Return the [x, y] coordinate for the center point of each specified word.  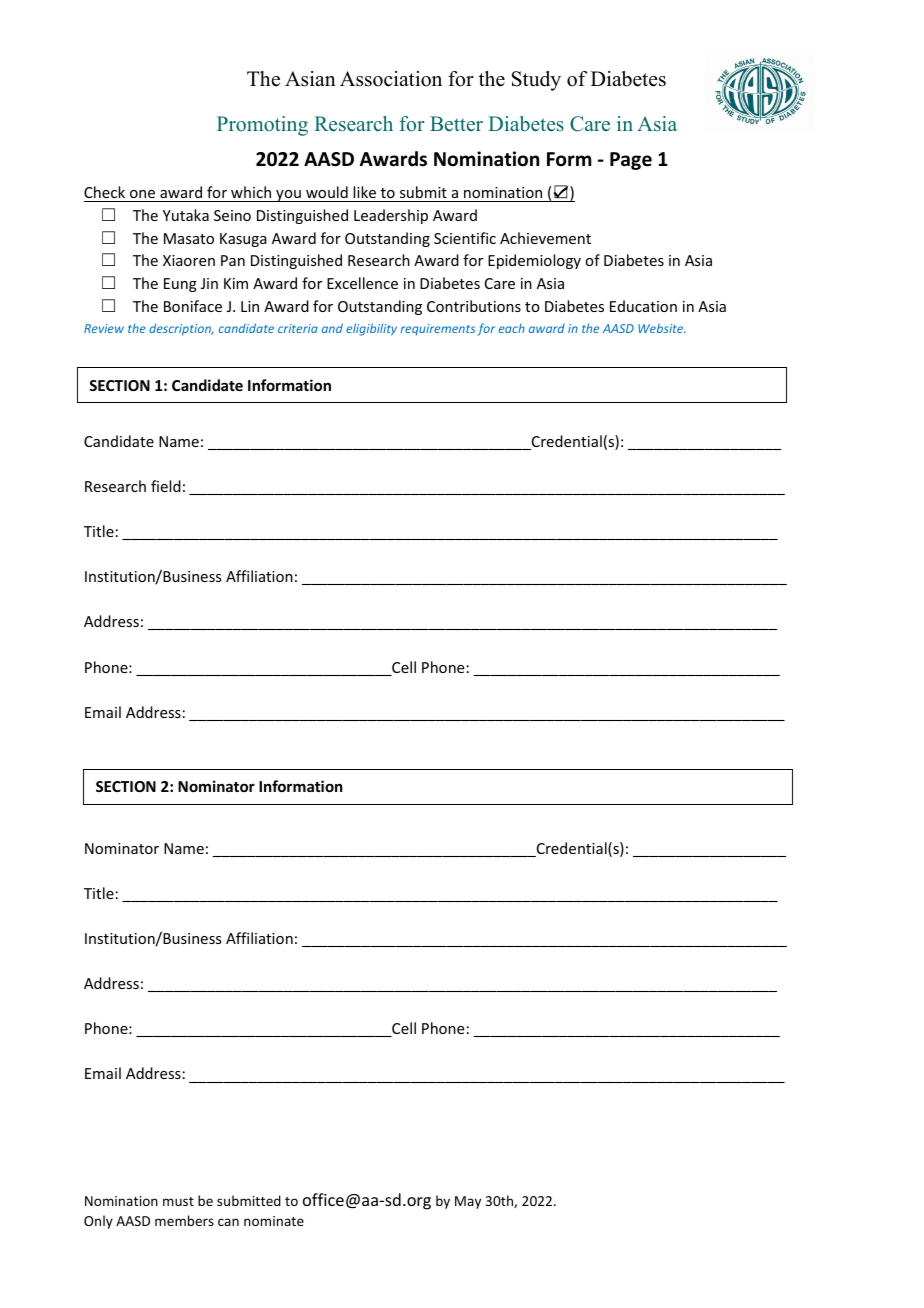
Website [662, 328]
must [178, 1201]
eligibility [371, 329]
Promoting [262, 126]
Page [631, 161]
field [166, 486]
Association [391, 79]
